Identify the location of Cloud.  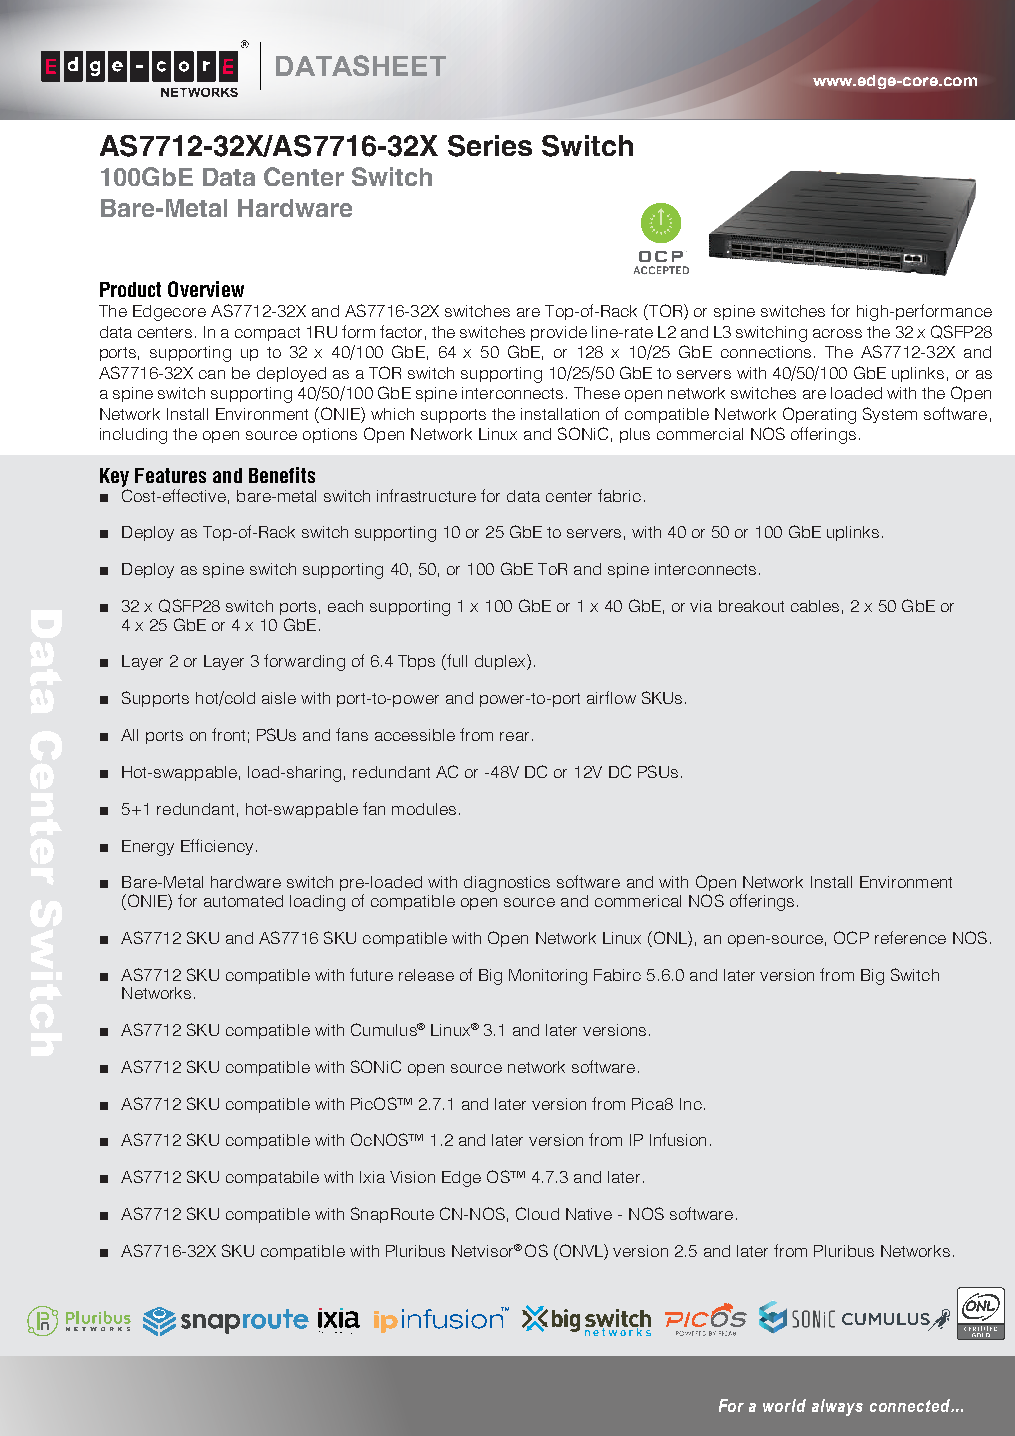
(537, 1213).
